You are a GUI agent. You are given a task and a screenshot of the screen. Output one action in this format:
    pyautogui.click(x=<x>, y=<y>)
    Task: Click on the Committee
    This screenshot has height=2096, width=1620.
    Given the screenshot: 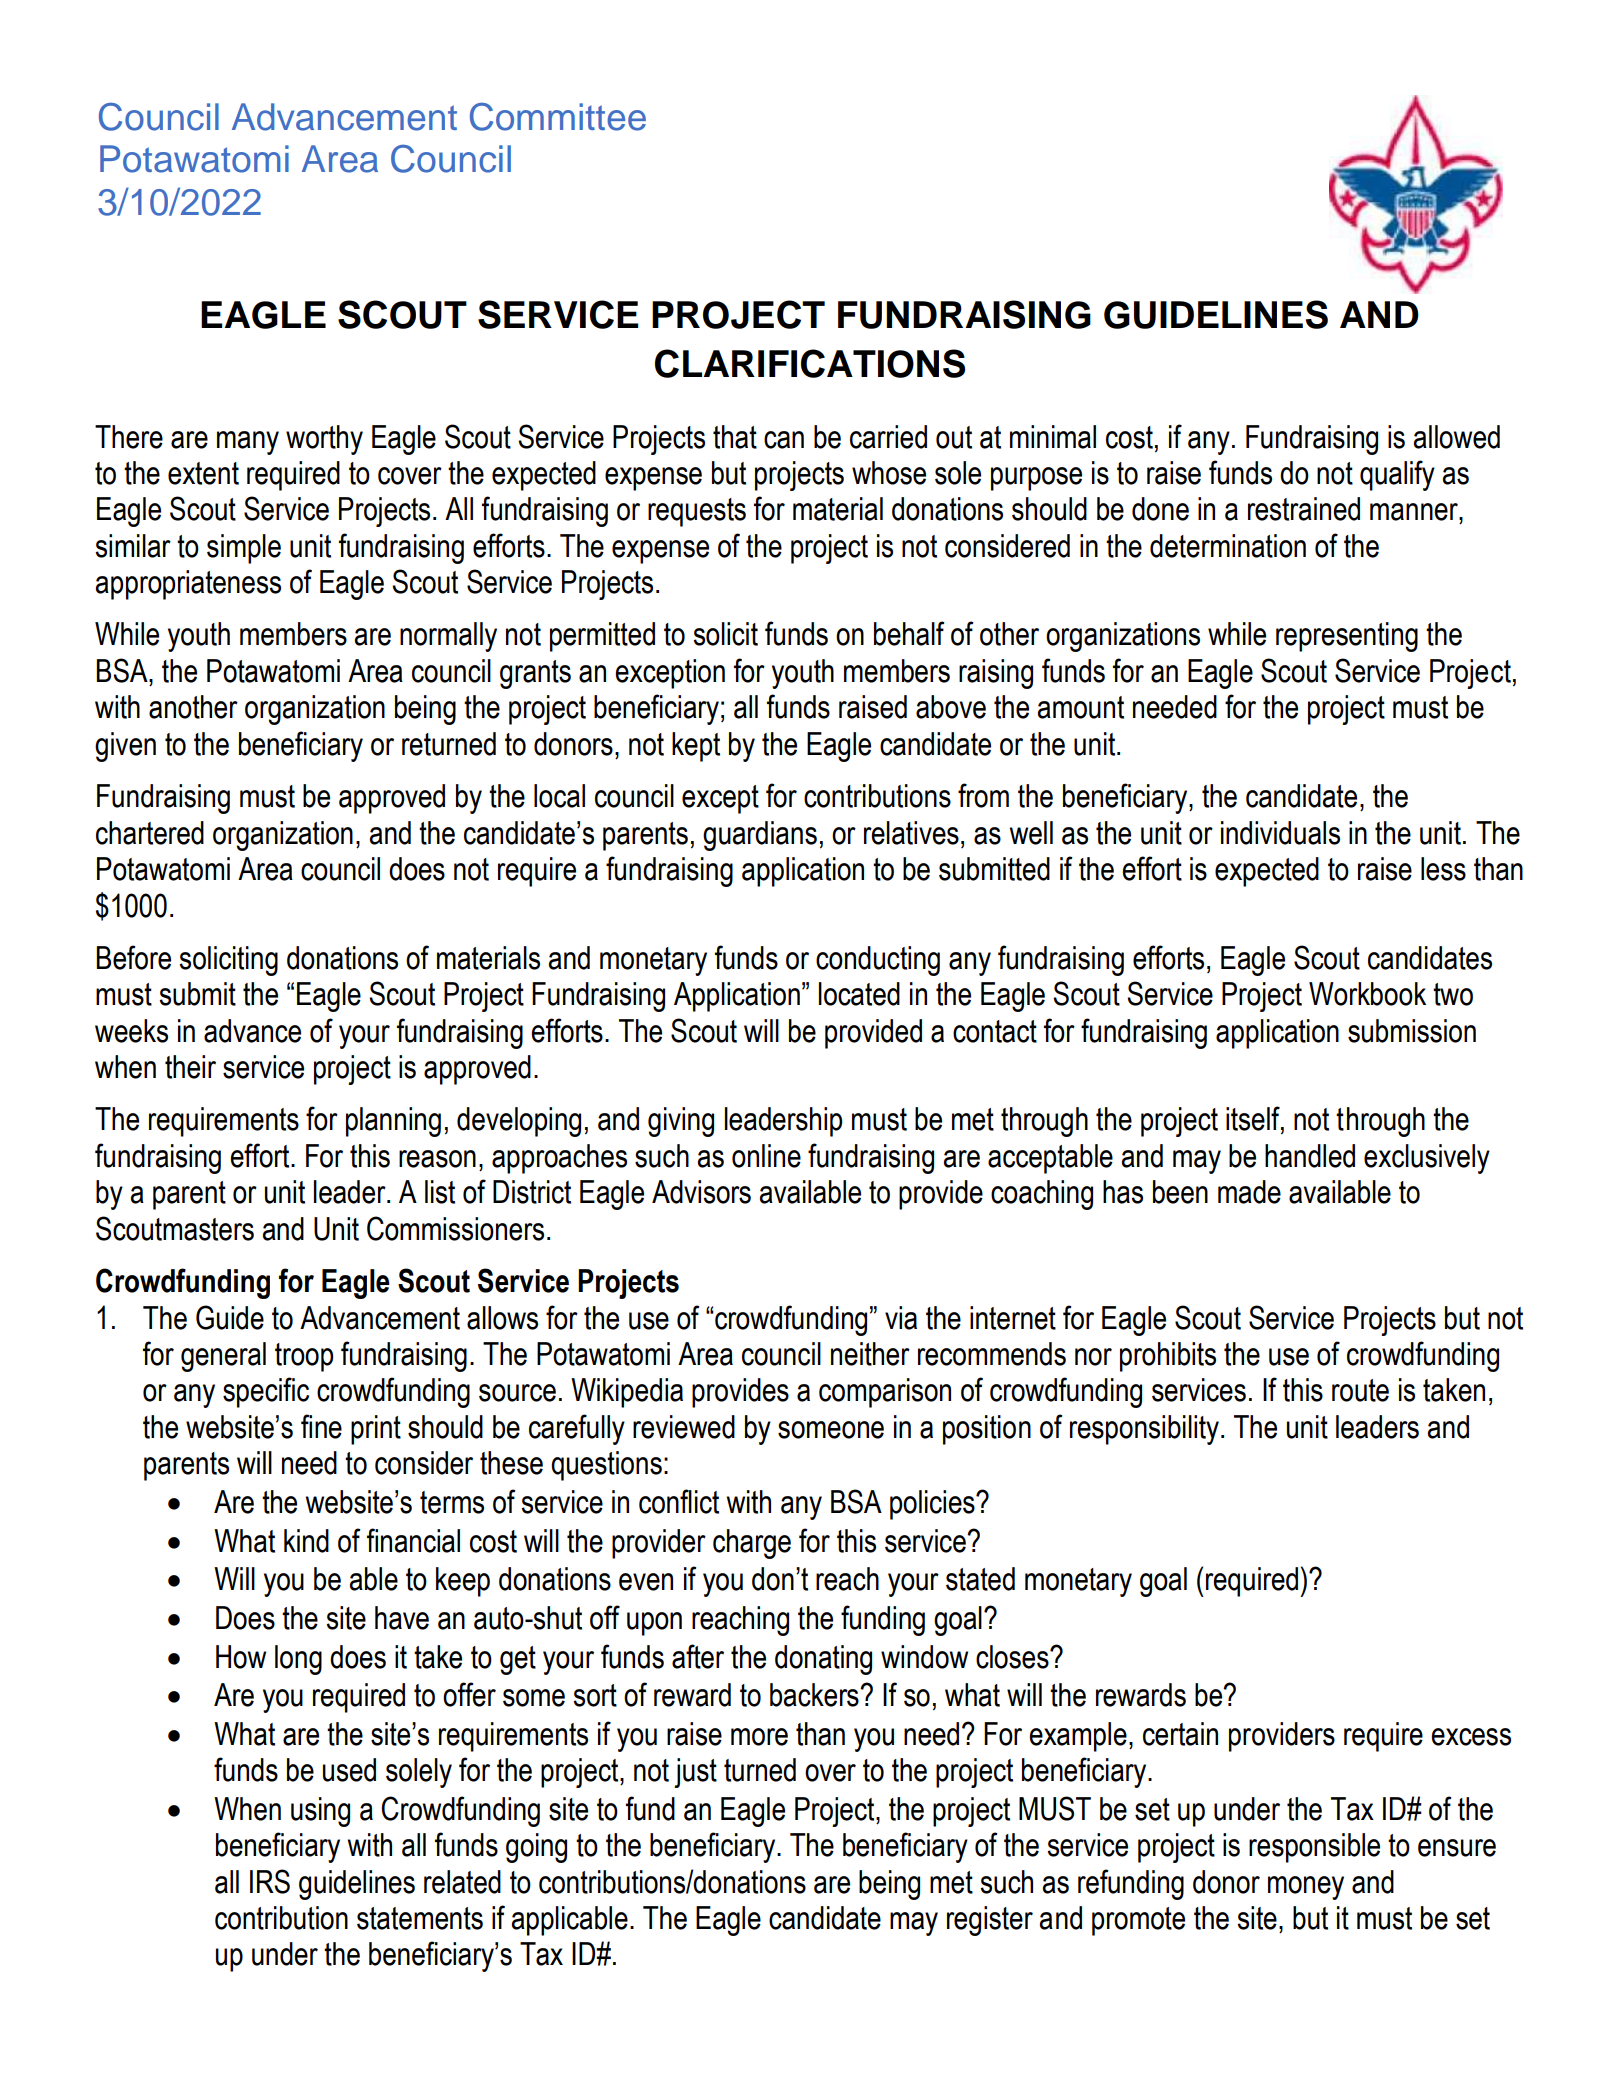 What is the action you would take?
    pyautogui.click(x=558, y=116)
